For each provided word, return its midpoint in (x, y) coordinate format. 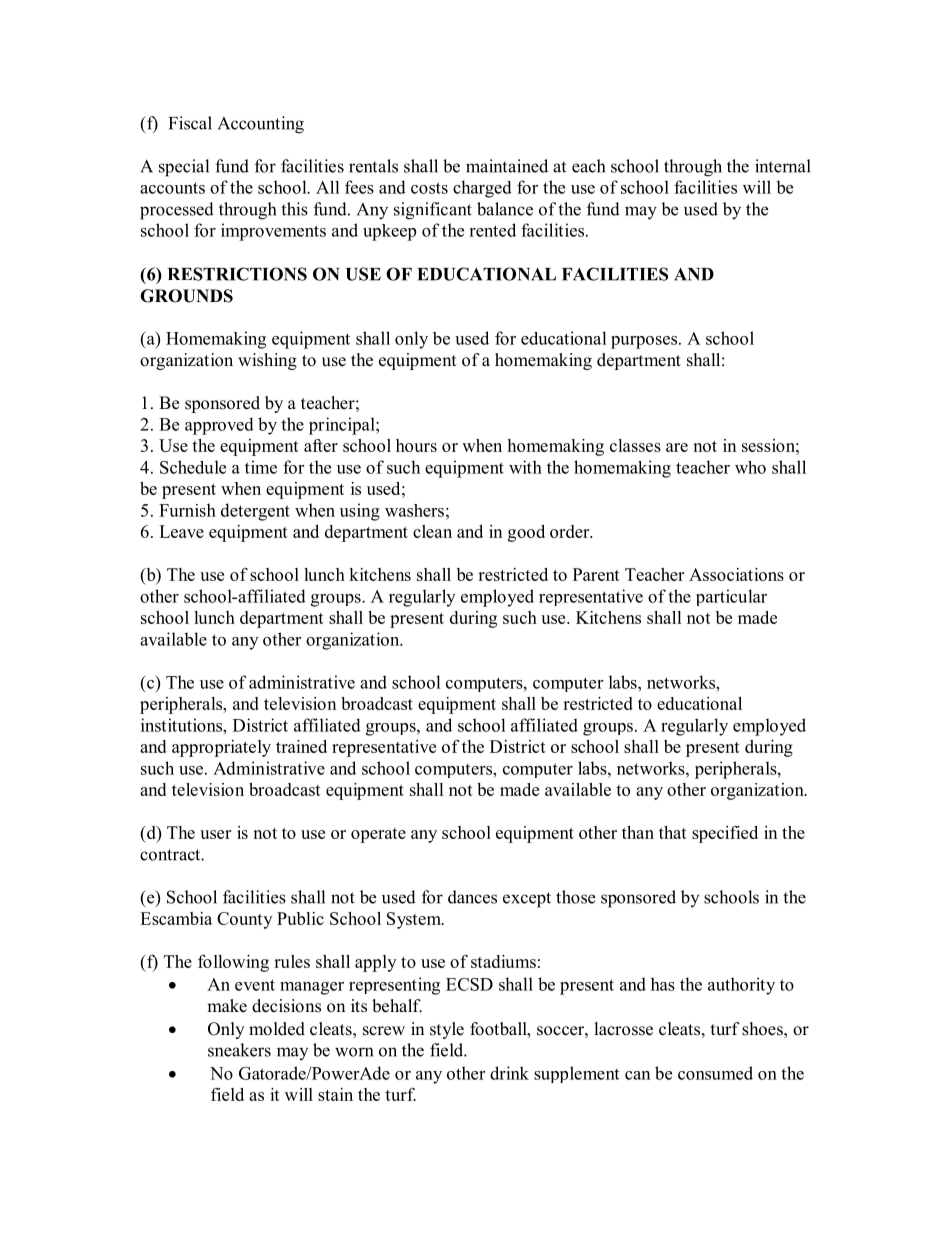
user (215, 834)
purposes (645, 342)
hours (416, 445)
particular (731, 597)
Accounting (261, 125)
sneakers (239, 1050)
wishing (267, 361)
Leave (181, 531)
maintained (507, 166)
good (526, 533)
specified (725, 834)
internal (783, 166)
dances (472, 897)
